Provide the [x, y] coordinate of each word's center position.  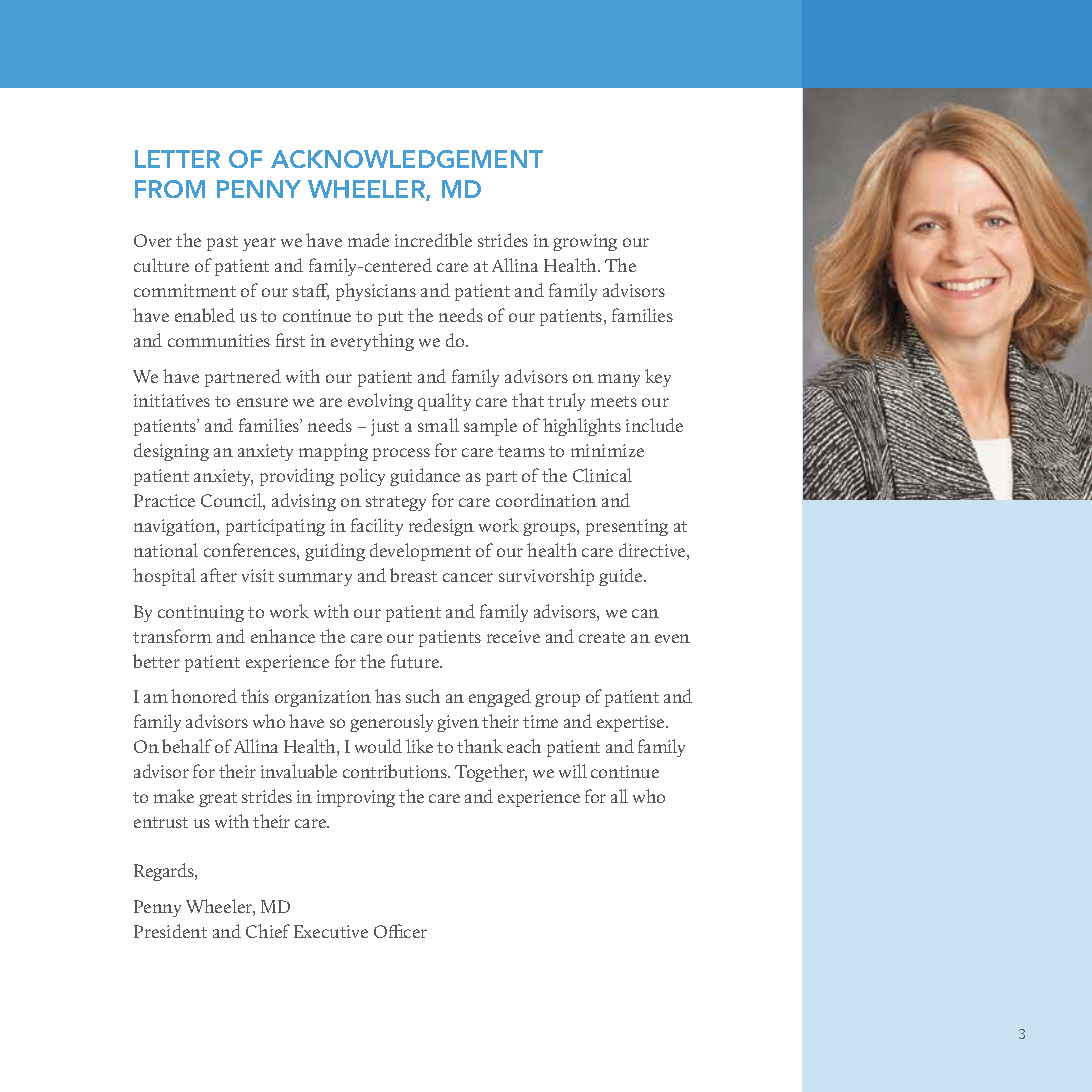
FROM [170, 189]
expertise [632, 723]
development [420, 552]
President [170, 931]
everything [372, 342]
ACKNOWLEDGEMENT [407, 159]
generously [391, 723]
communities [219, 340]
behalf [187, 746]
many [619, 380]
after [219, 575]
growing [585, 242]
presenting [627, 527]
